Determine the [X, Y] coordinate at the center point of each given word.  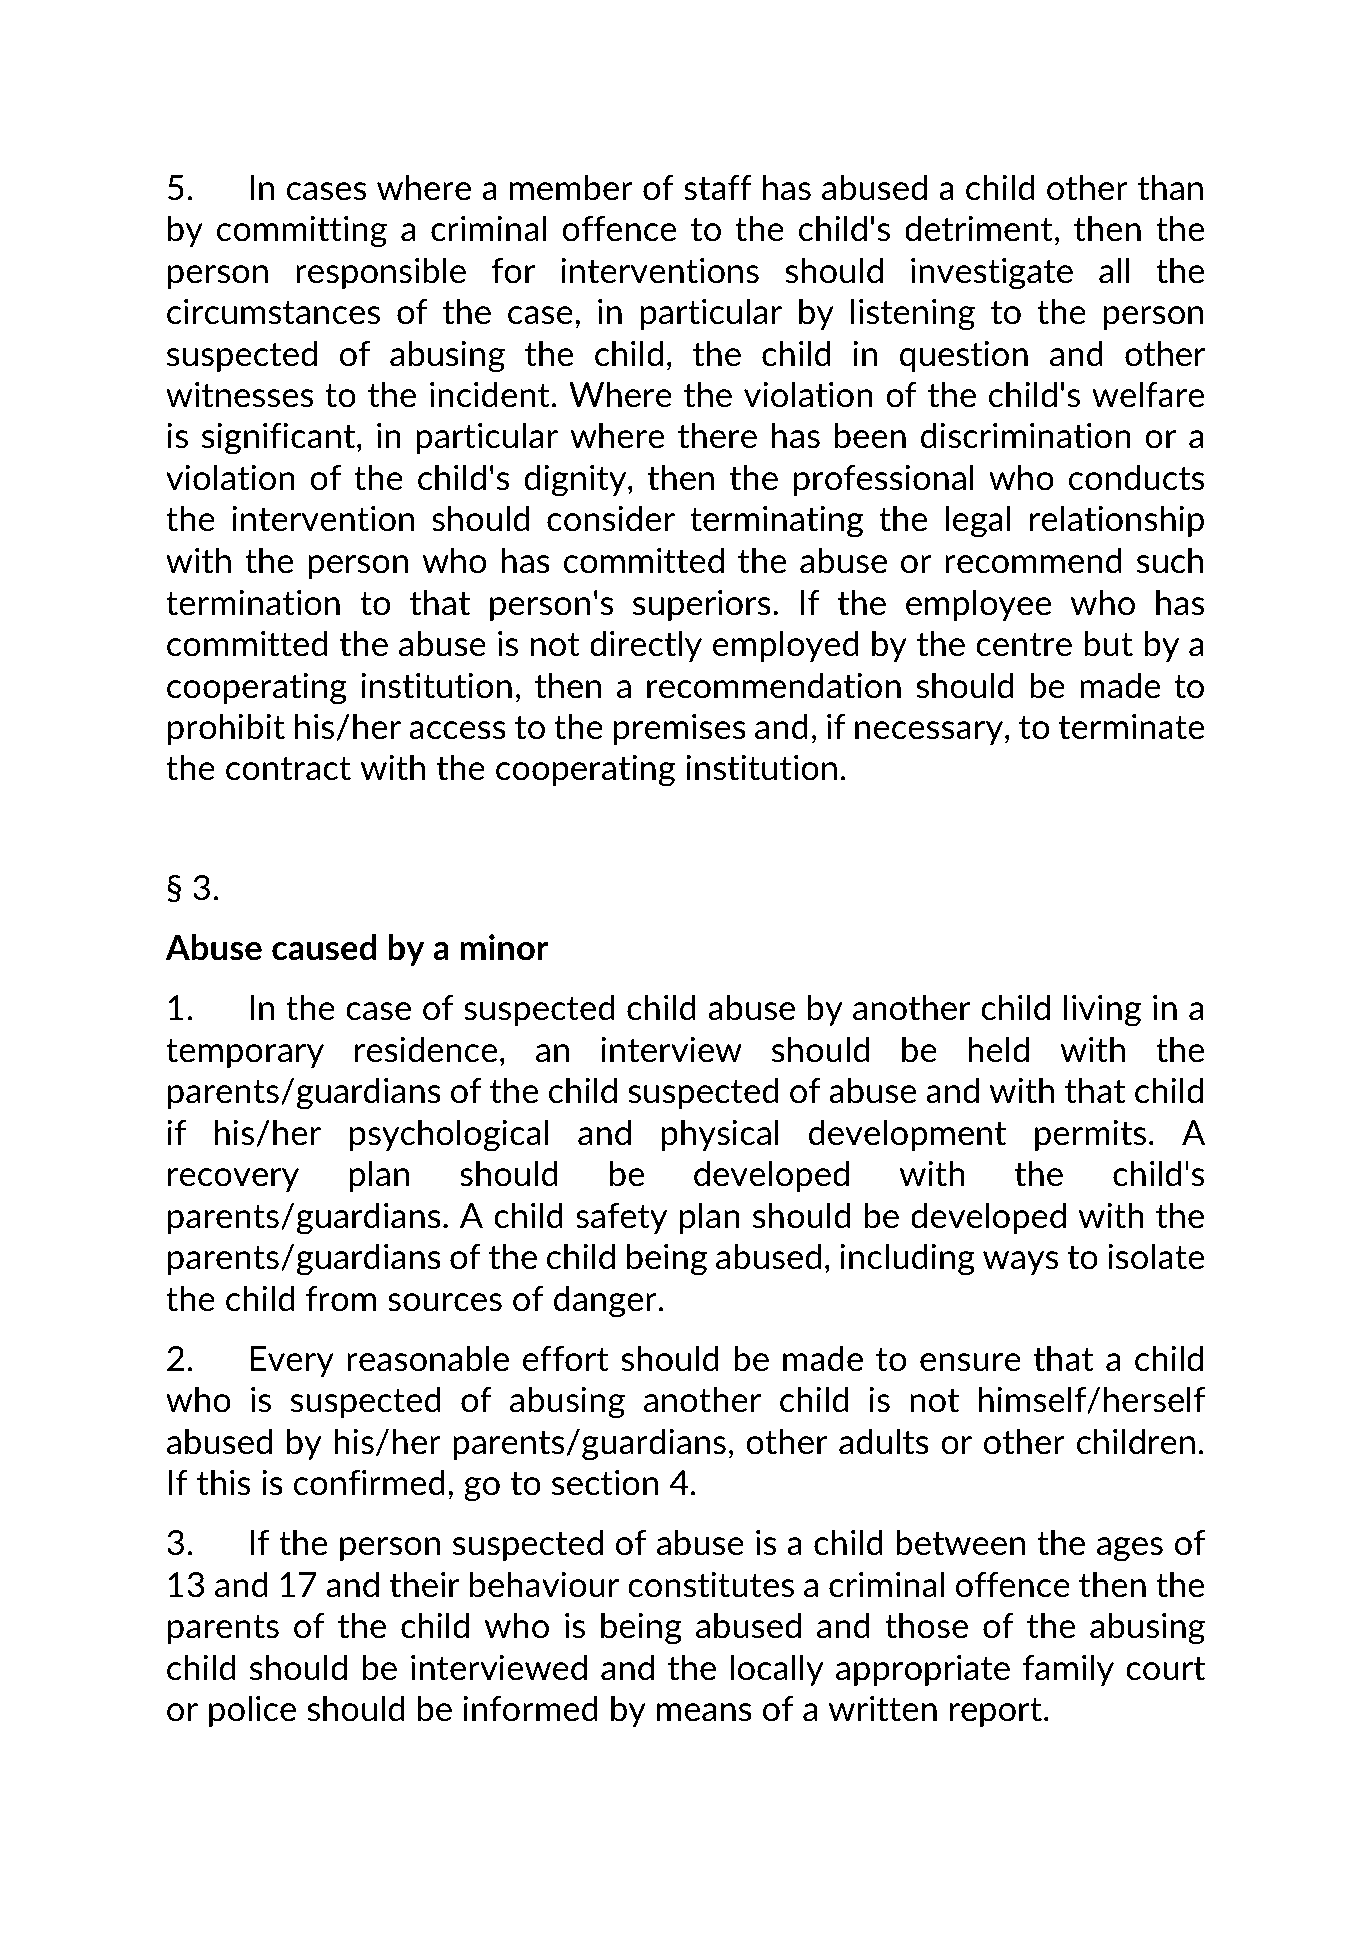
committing [302, 232]
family [1068, 1670]
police [252, 1711]
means [704, 1712]
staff [718, 188]
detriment [979, 228]
